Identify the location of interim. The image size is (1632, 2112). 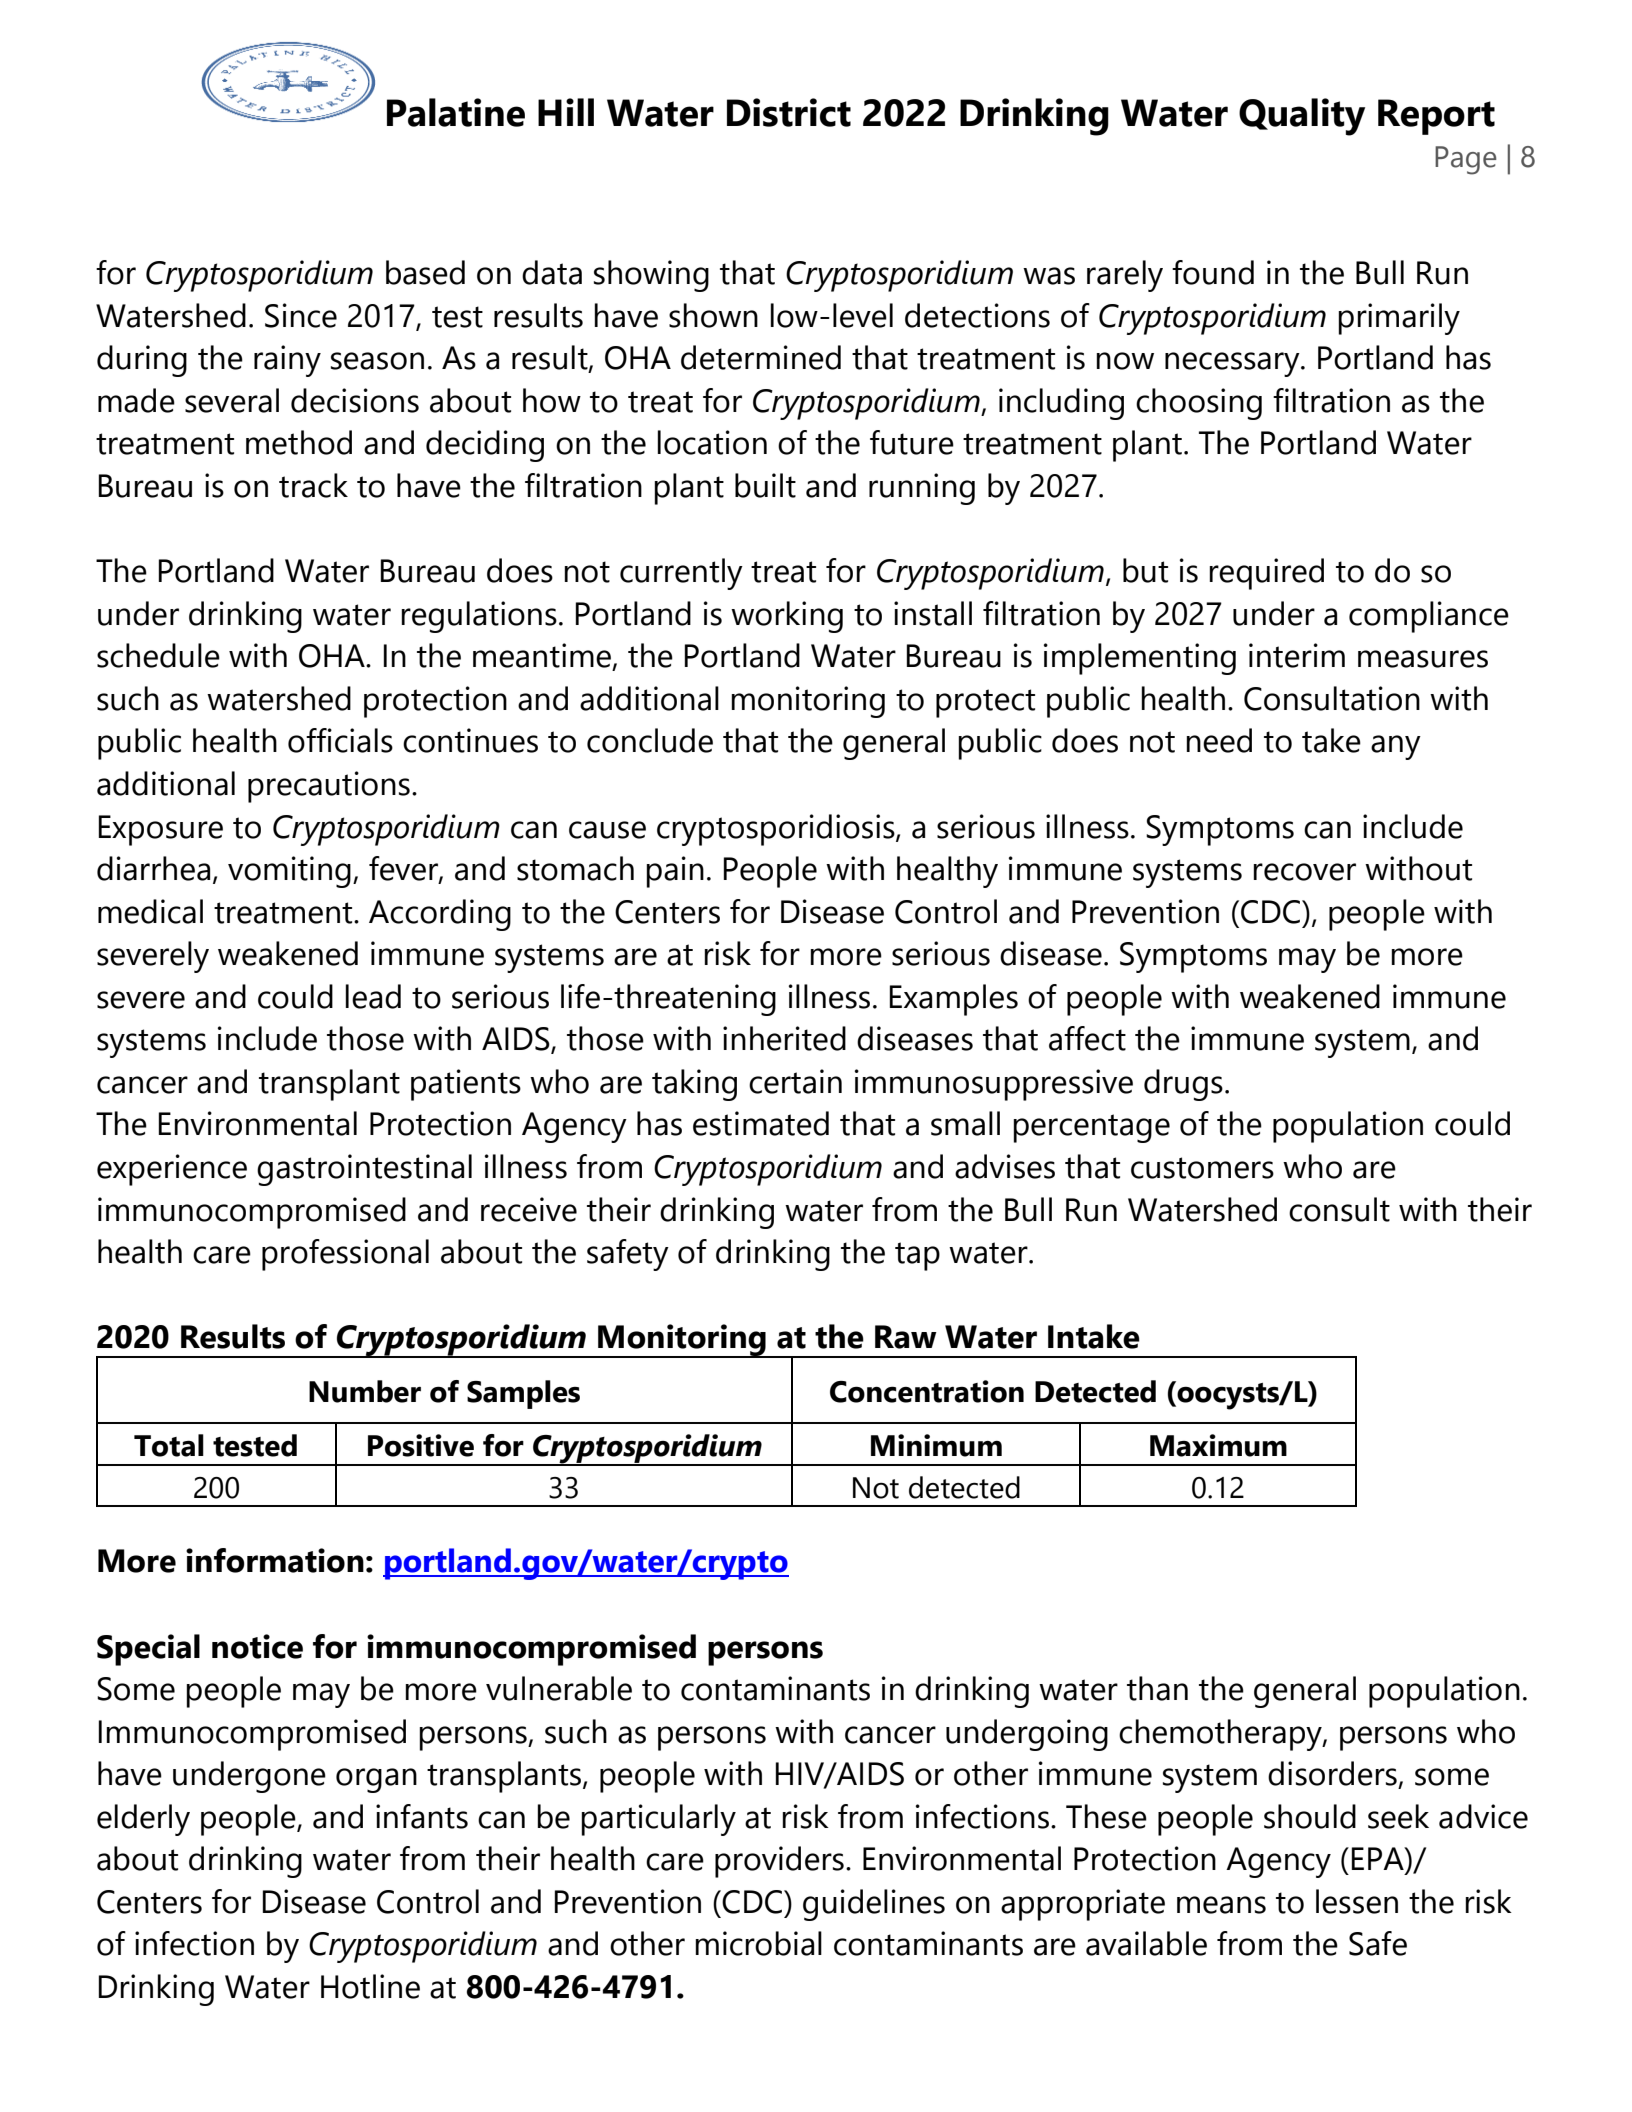
(1297, 655).
